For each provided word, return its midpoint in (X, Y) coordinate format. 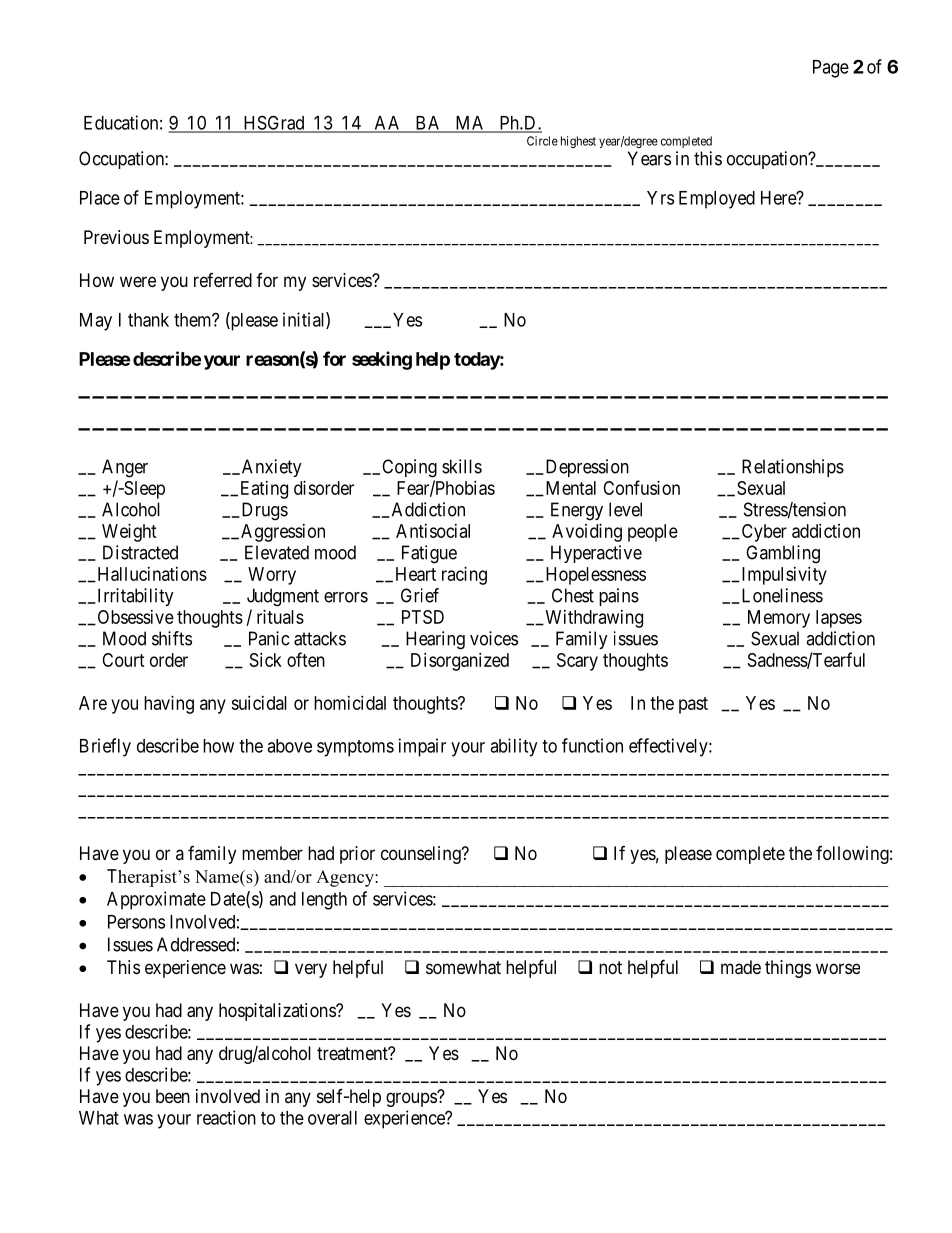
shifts (172, 638)
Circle (542, 141)
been (173, 1096)
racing (464, 576)
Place (100, 198)
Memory (779, 619)
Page (831, 69)
